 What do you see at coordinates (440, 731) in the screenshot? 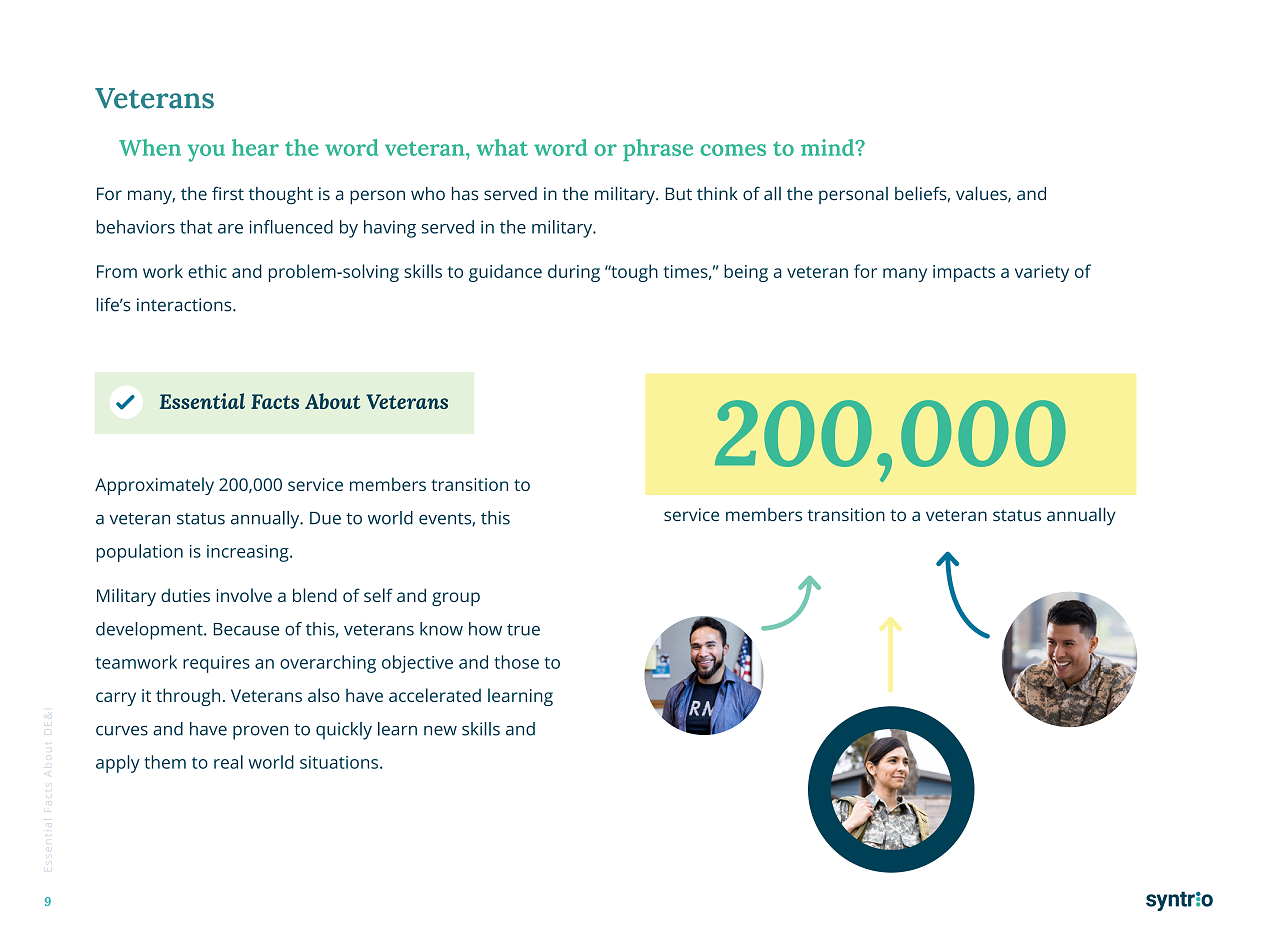
I see `new` at bounding box center [440, 731].
